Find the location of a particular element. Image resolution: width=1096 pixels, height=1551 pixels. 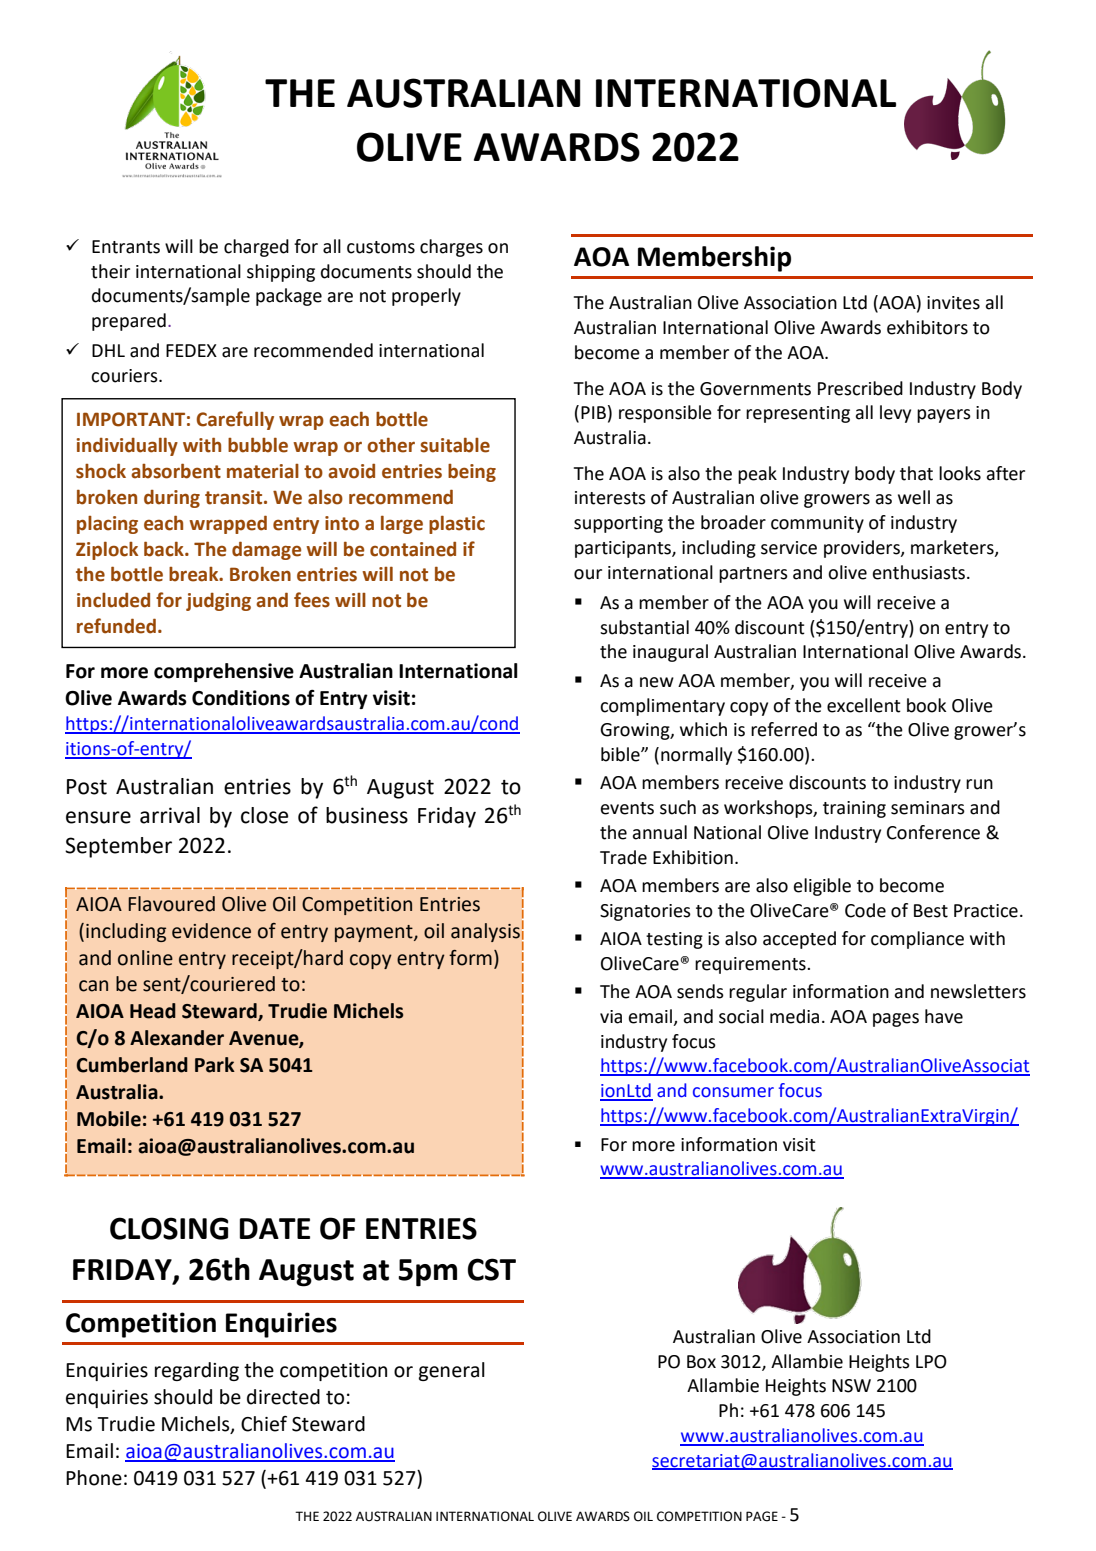

during is located at coordinates (172, 499).
